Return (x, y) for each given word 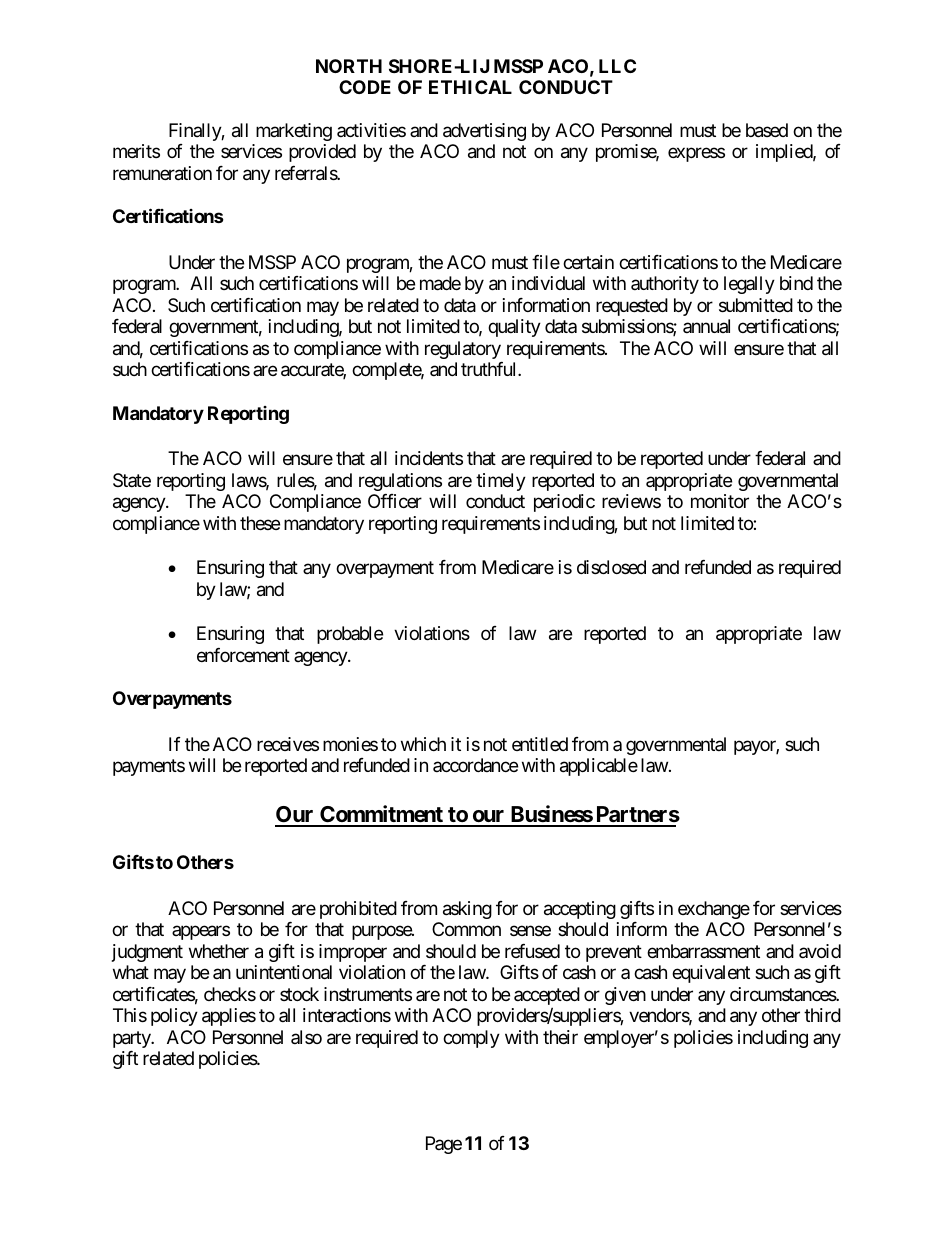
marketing (294, 132)
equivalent (711, 974)
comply (471, 1039)
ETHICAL (470, 87)
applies (229, 1017)
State (132, 480)
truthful (490, 369)
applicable (599, 767)
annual (706, 326)
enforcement (243, 655)
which (423, 744)
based (767, 130)
